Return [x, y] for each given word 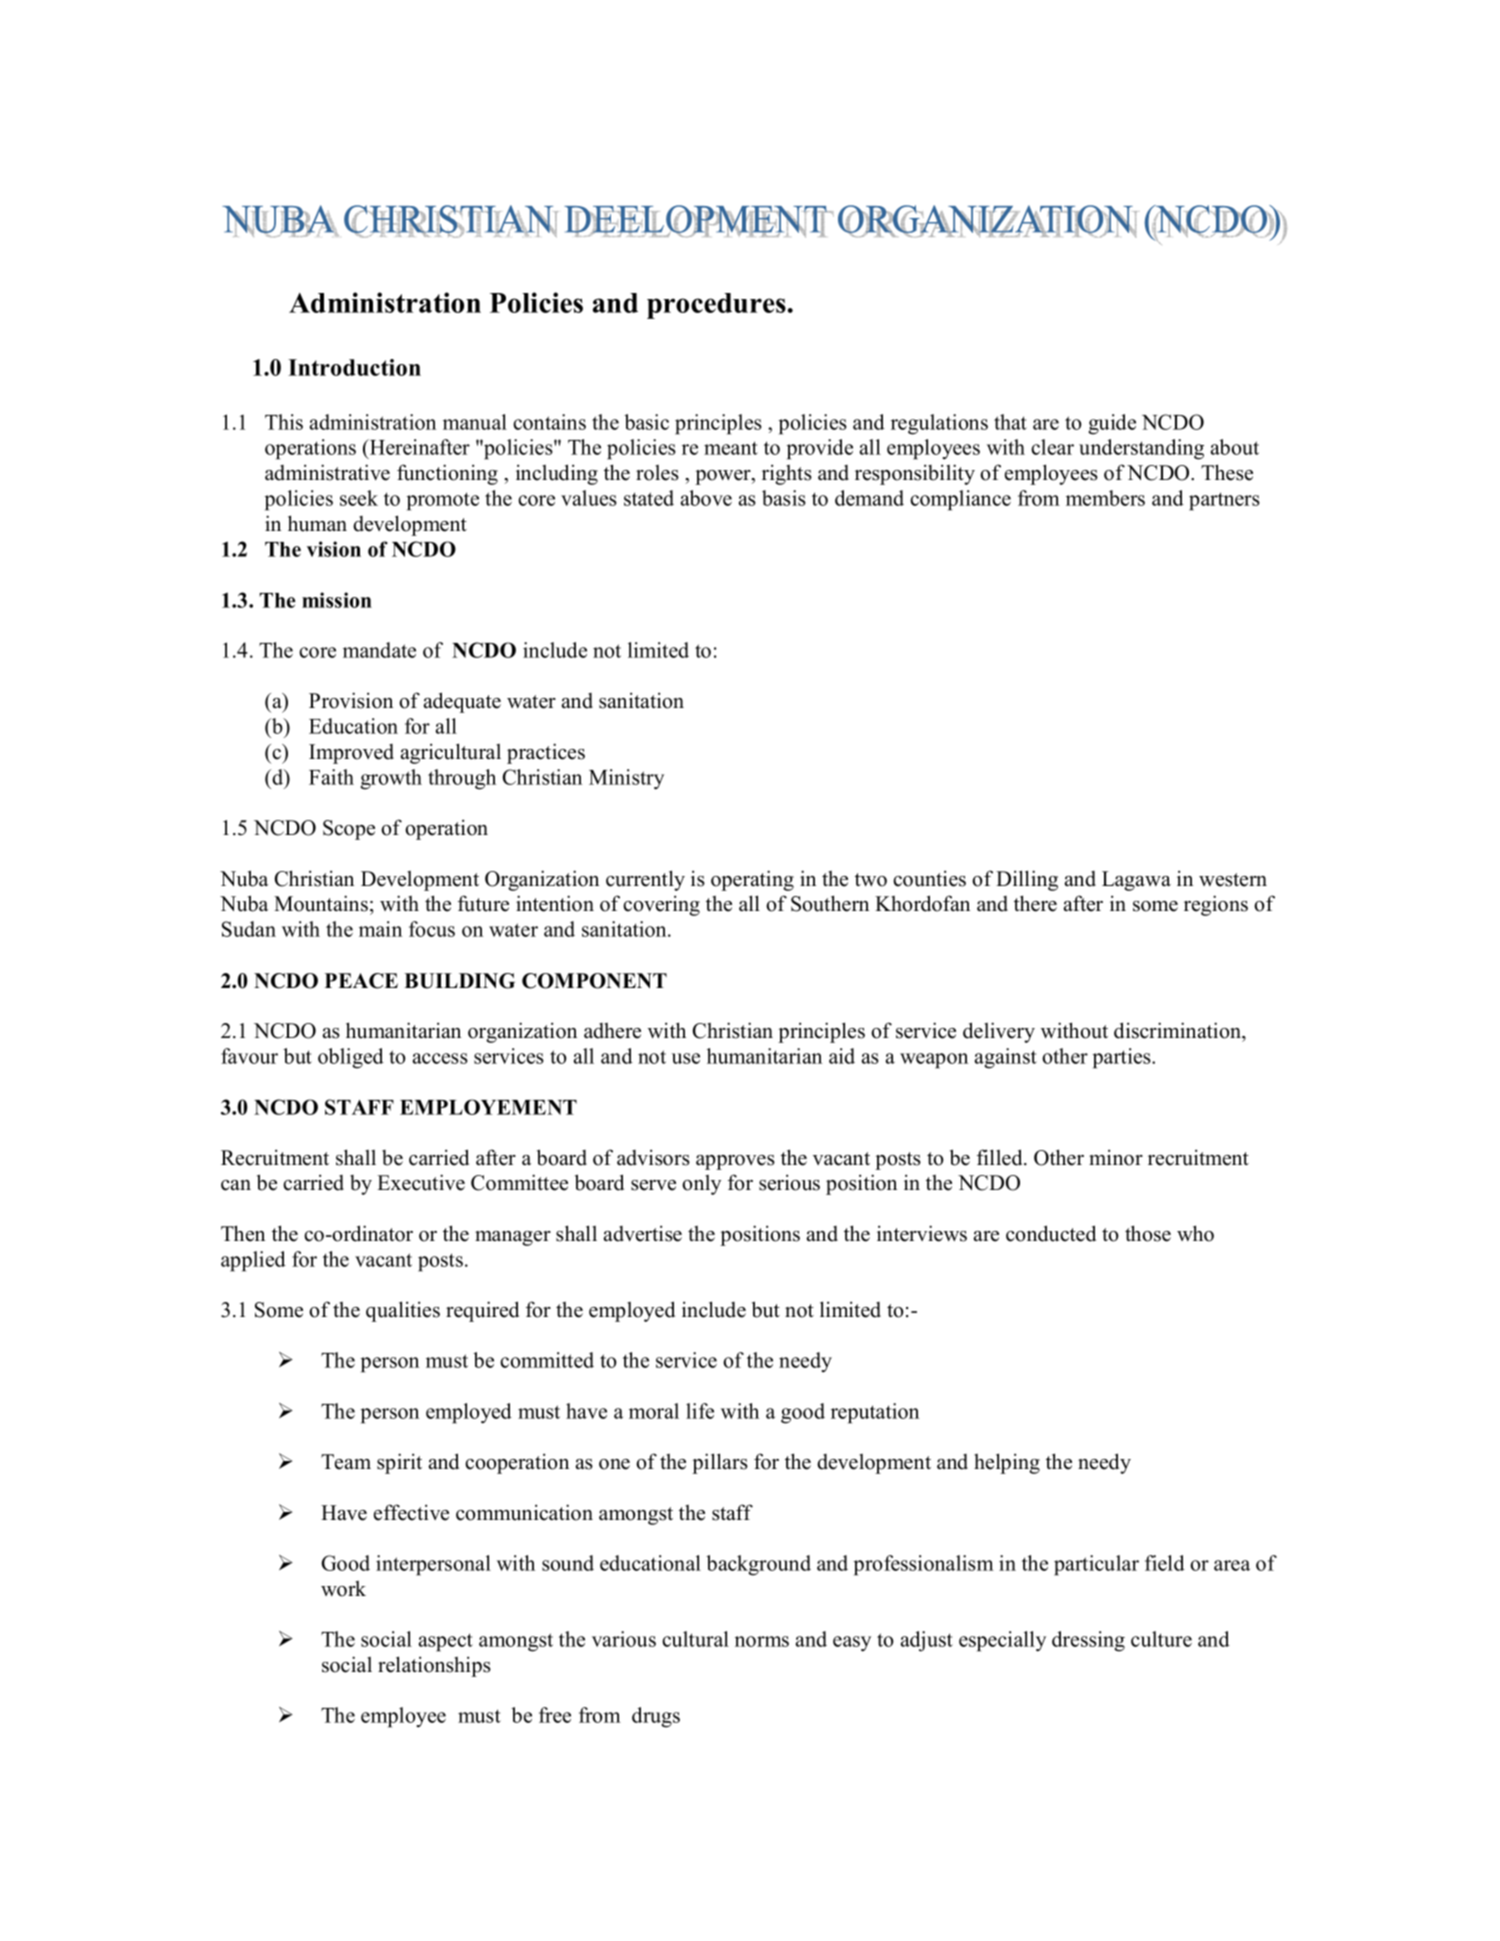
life [700, 1411]
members [1105, 498]
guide [1112, 424]
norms [762, 1641]
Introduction [354, 367]
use [686, 1058]
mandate [379, 650]
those [1148, 1233]
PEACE [361, 981]
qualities [403, 1311]
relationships [434, 1666]
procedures [716, 306]
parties [1123, 1058]
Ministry [626, 779]
